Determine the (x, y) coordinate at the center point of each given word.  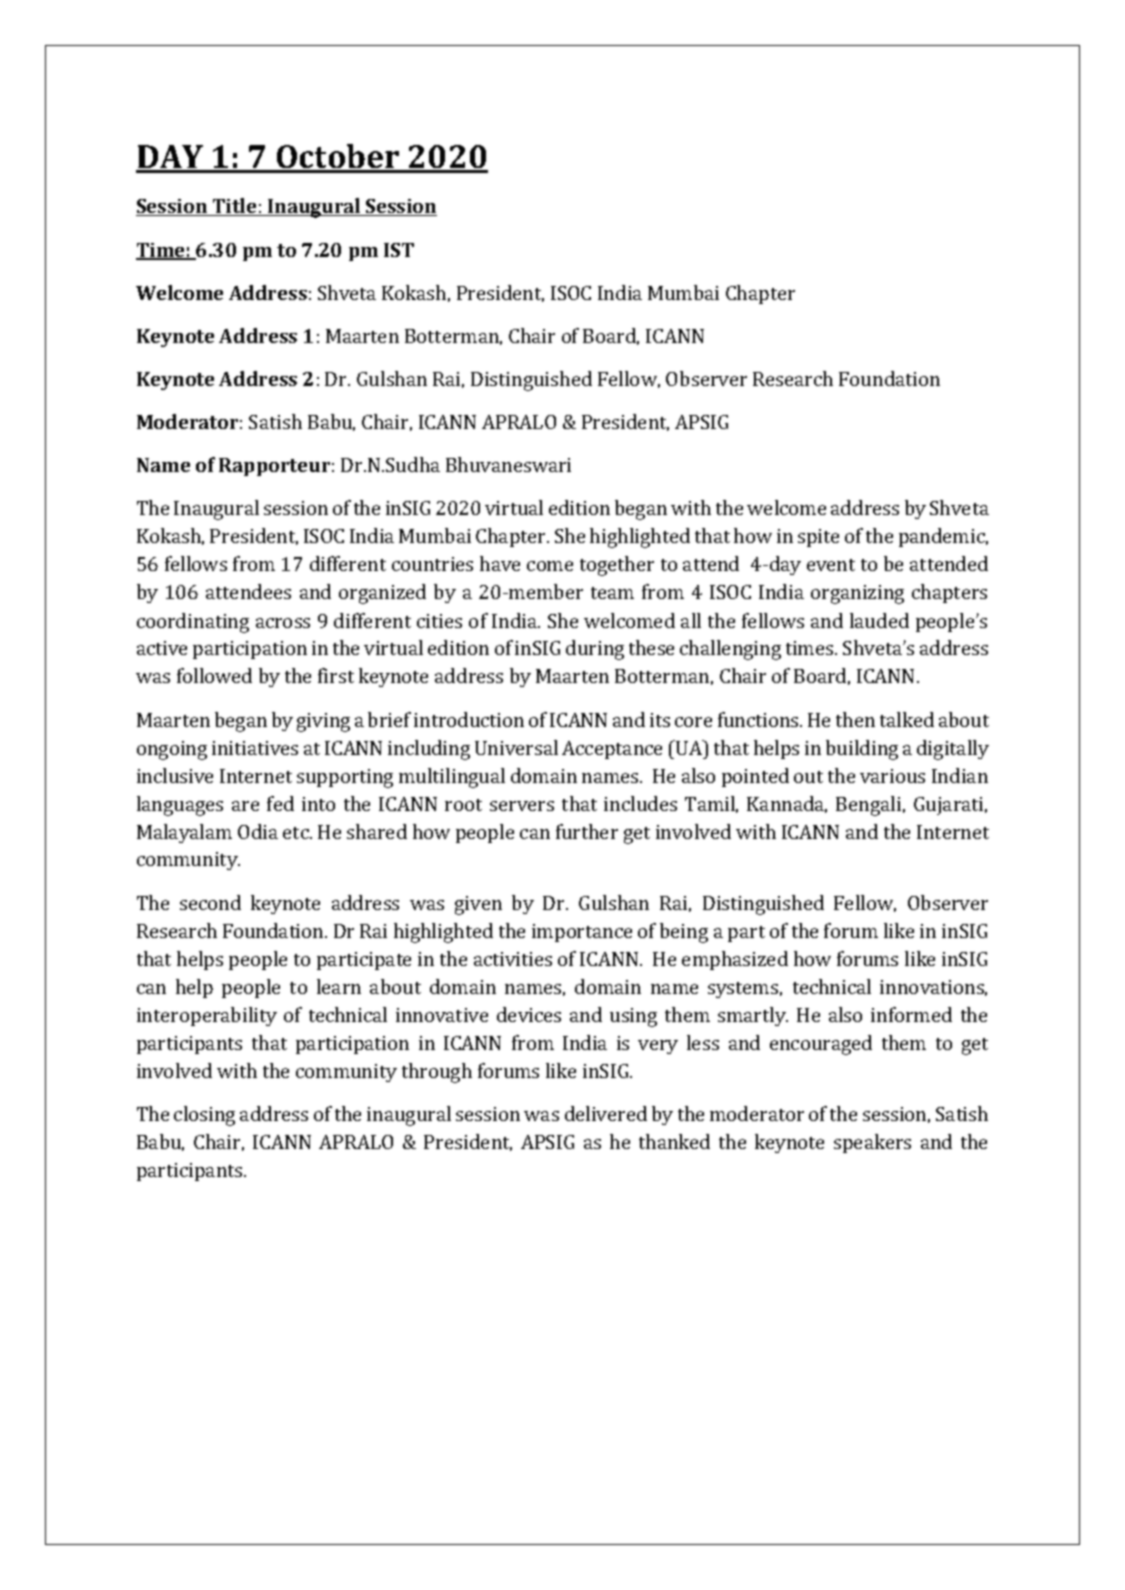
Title (235, 207)
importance (582, 933)
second (210, 902)
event (831, 565)
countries (432, 564)
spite (818, 538)
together (617, 566)
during (595, 650)
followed (214, 675)
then (855, 719)
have (500, 563)
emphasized (735, 960)
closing (204, 1116)
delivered (606, 1113)
